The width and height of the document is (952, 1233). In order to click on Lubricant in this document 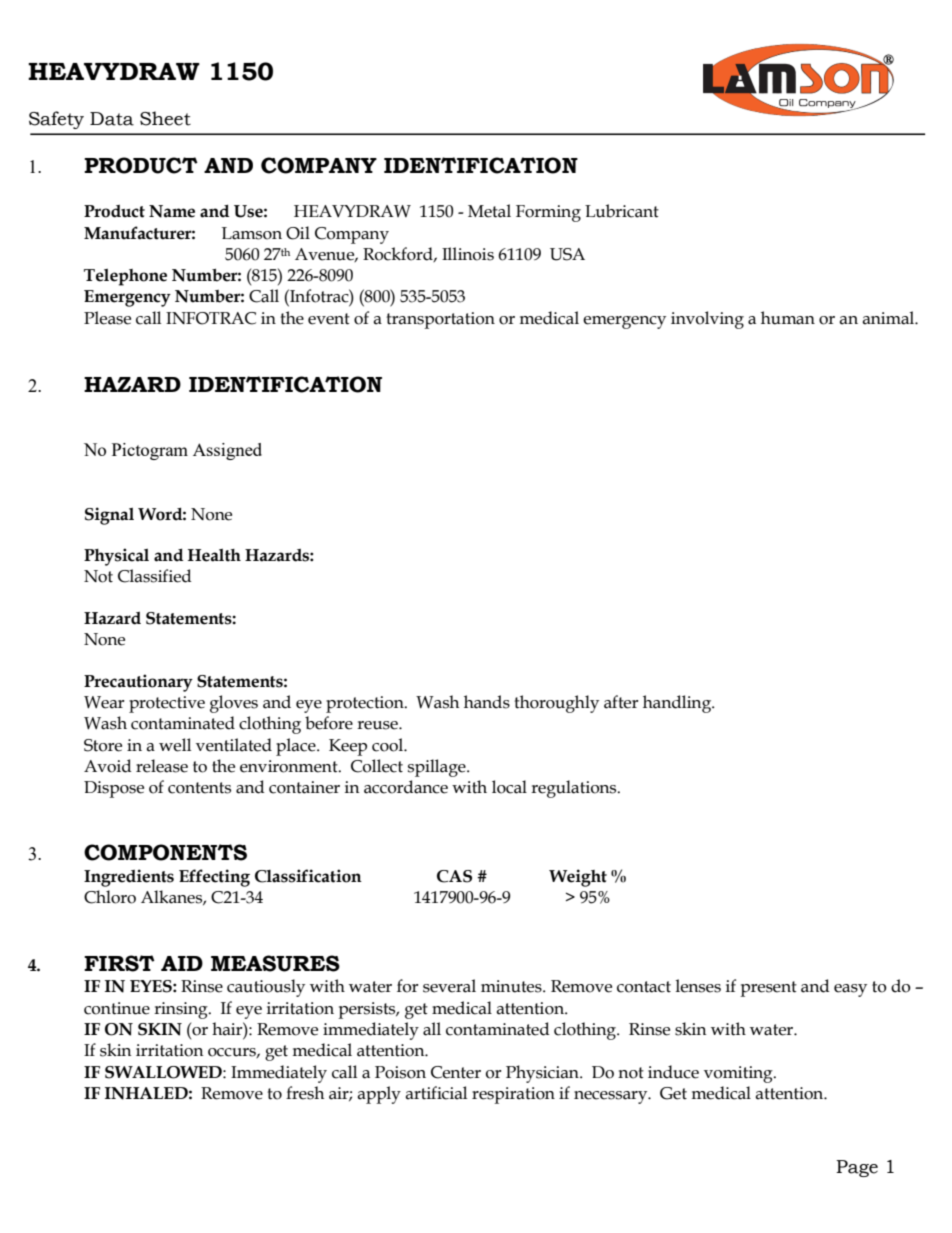, I will do `click(622, 211)`.
